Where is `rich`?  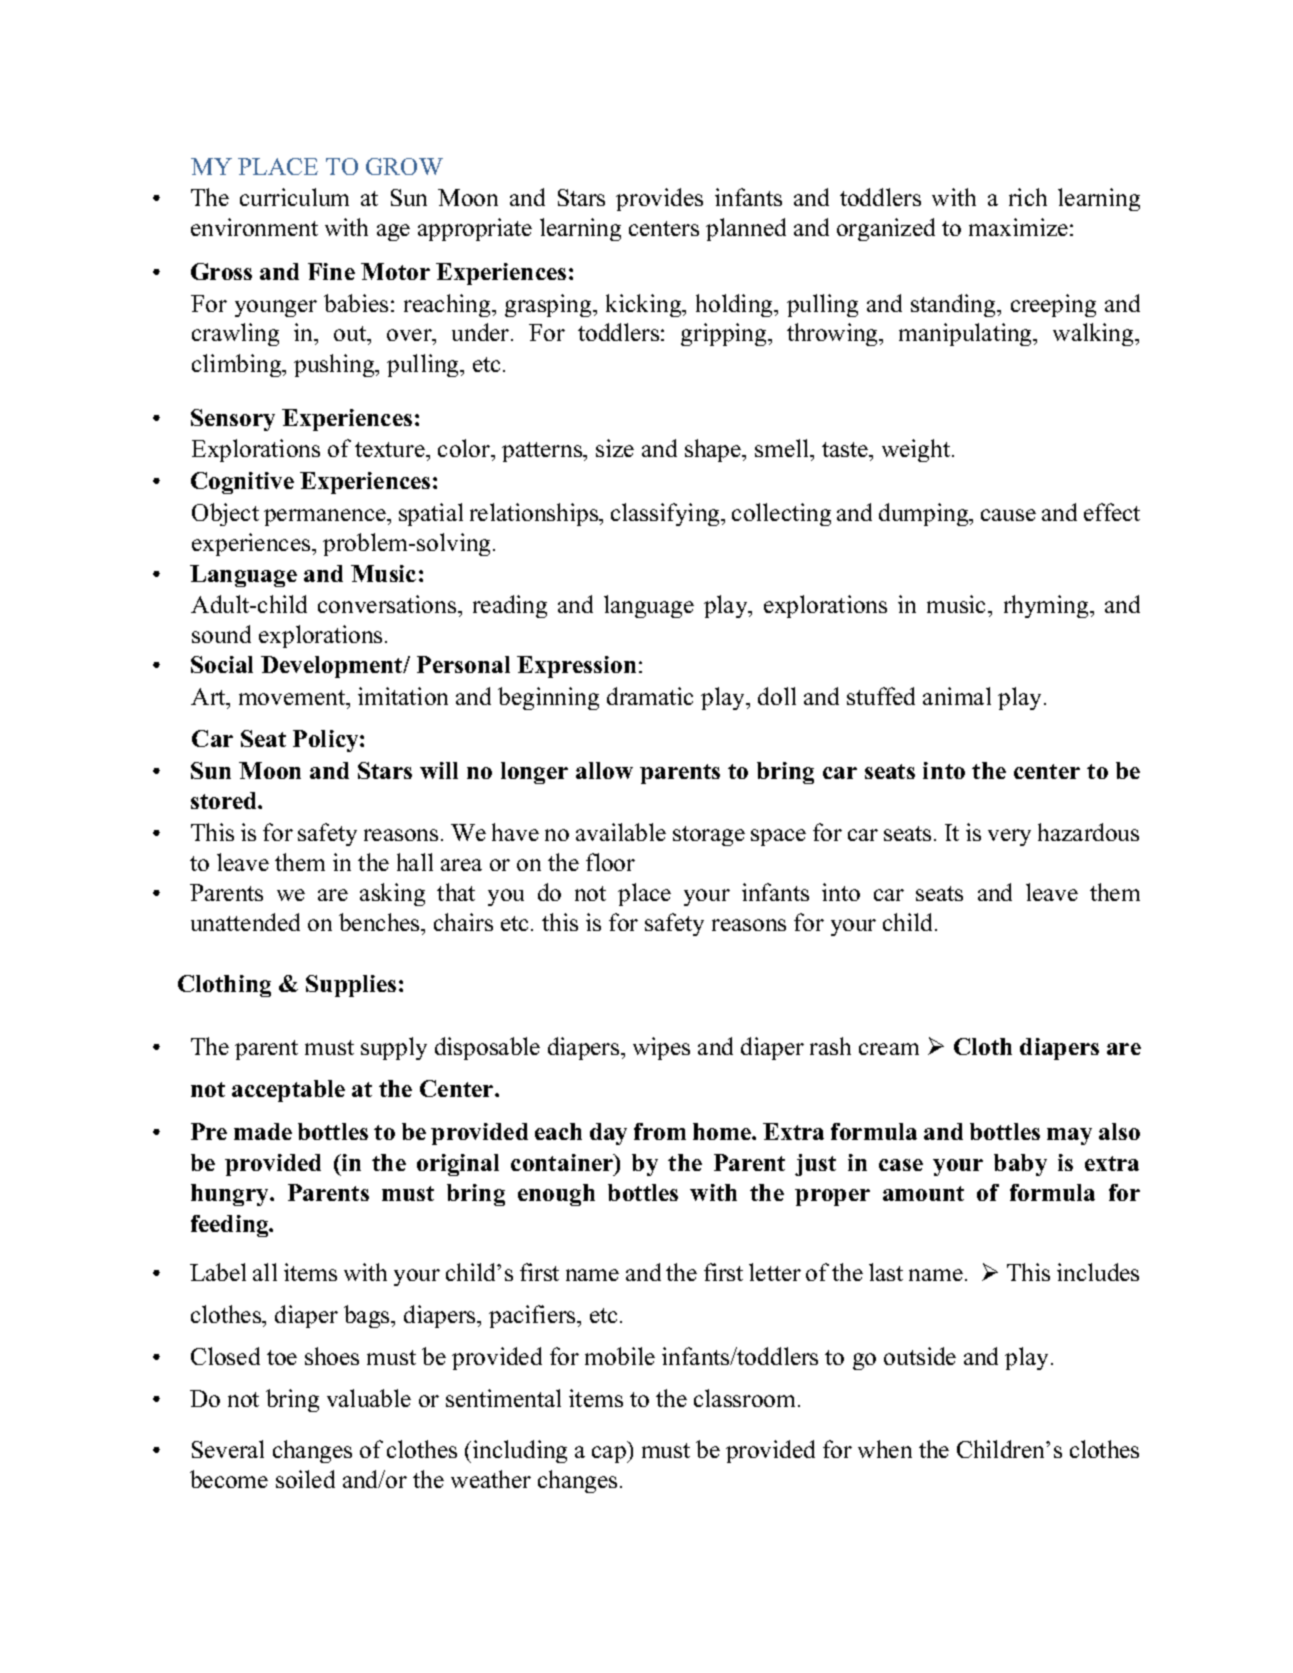 rich is located at coordinates (1028, 197).
